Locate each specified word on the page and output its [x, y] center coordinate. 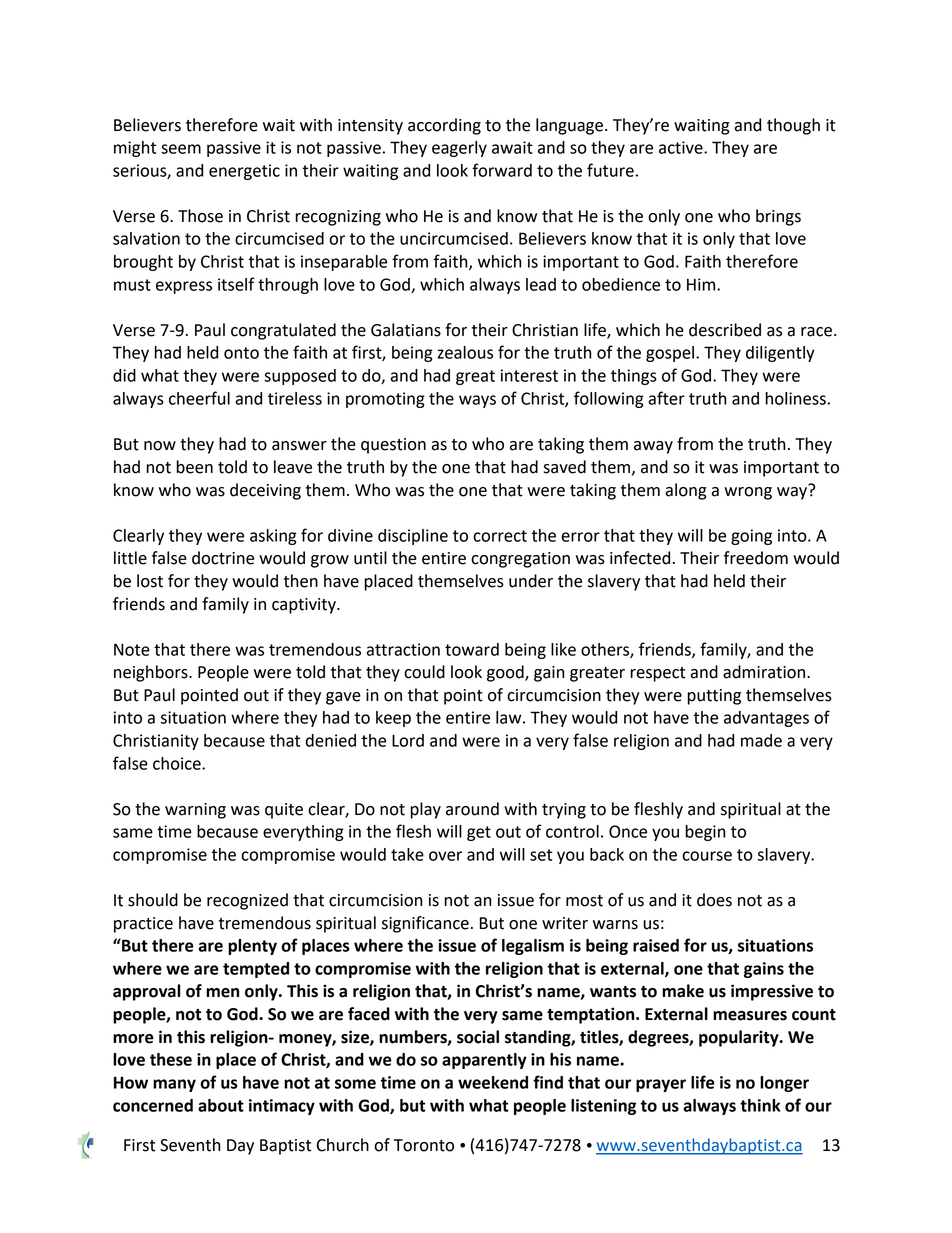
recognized [247, 901]
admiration [765, 672]
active [682, 147]
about [221, 1105]
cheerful [199, 398]
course [707, 856]
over [445, 856]
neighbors [152, 673]
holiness [796, 398]
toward [472, 649]
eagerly [459, 149]
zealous [465, 352]
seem [181, 149]
